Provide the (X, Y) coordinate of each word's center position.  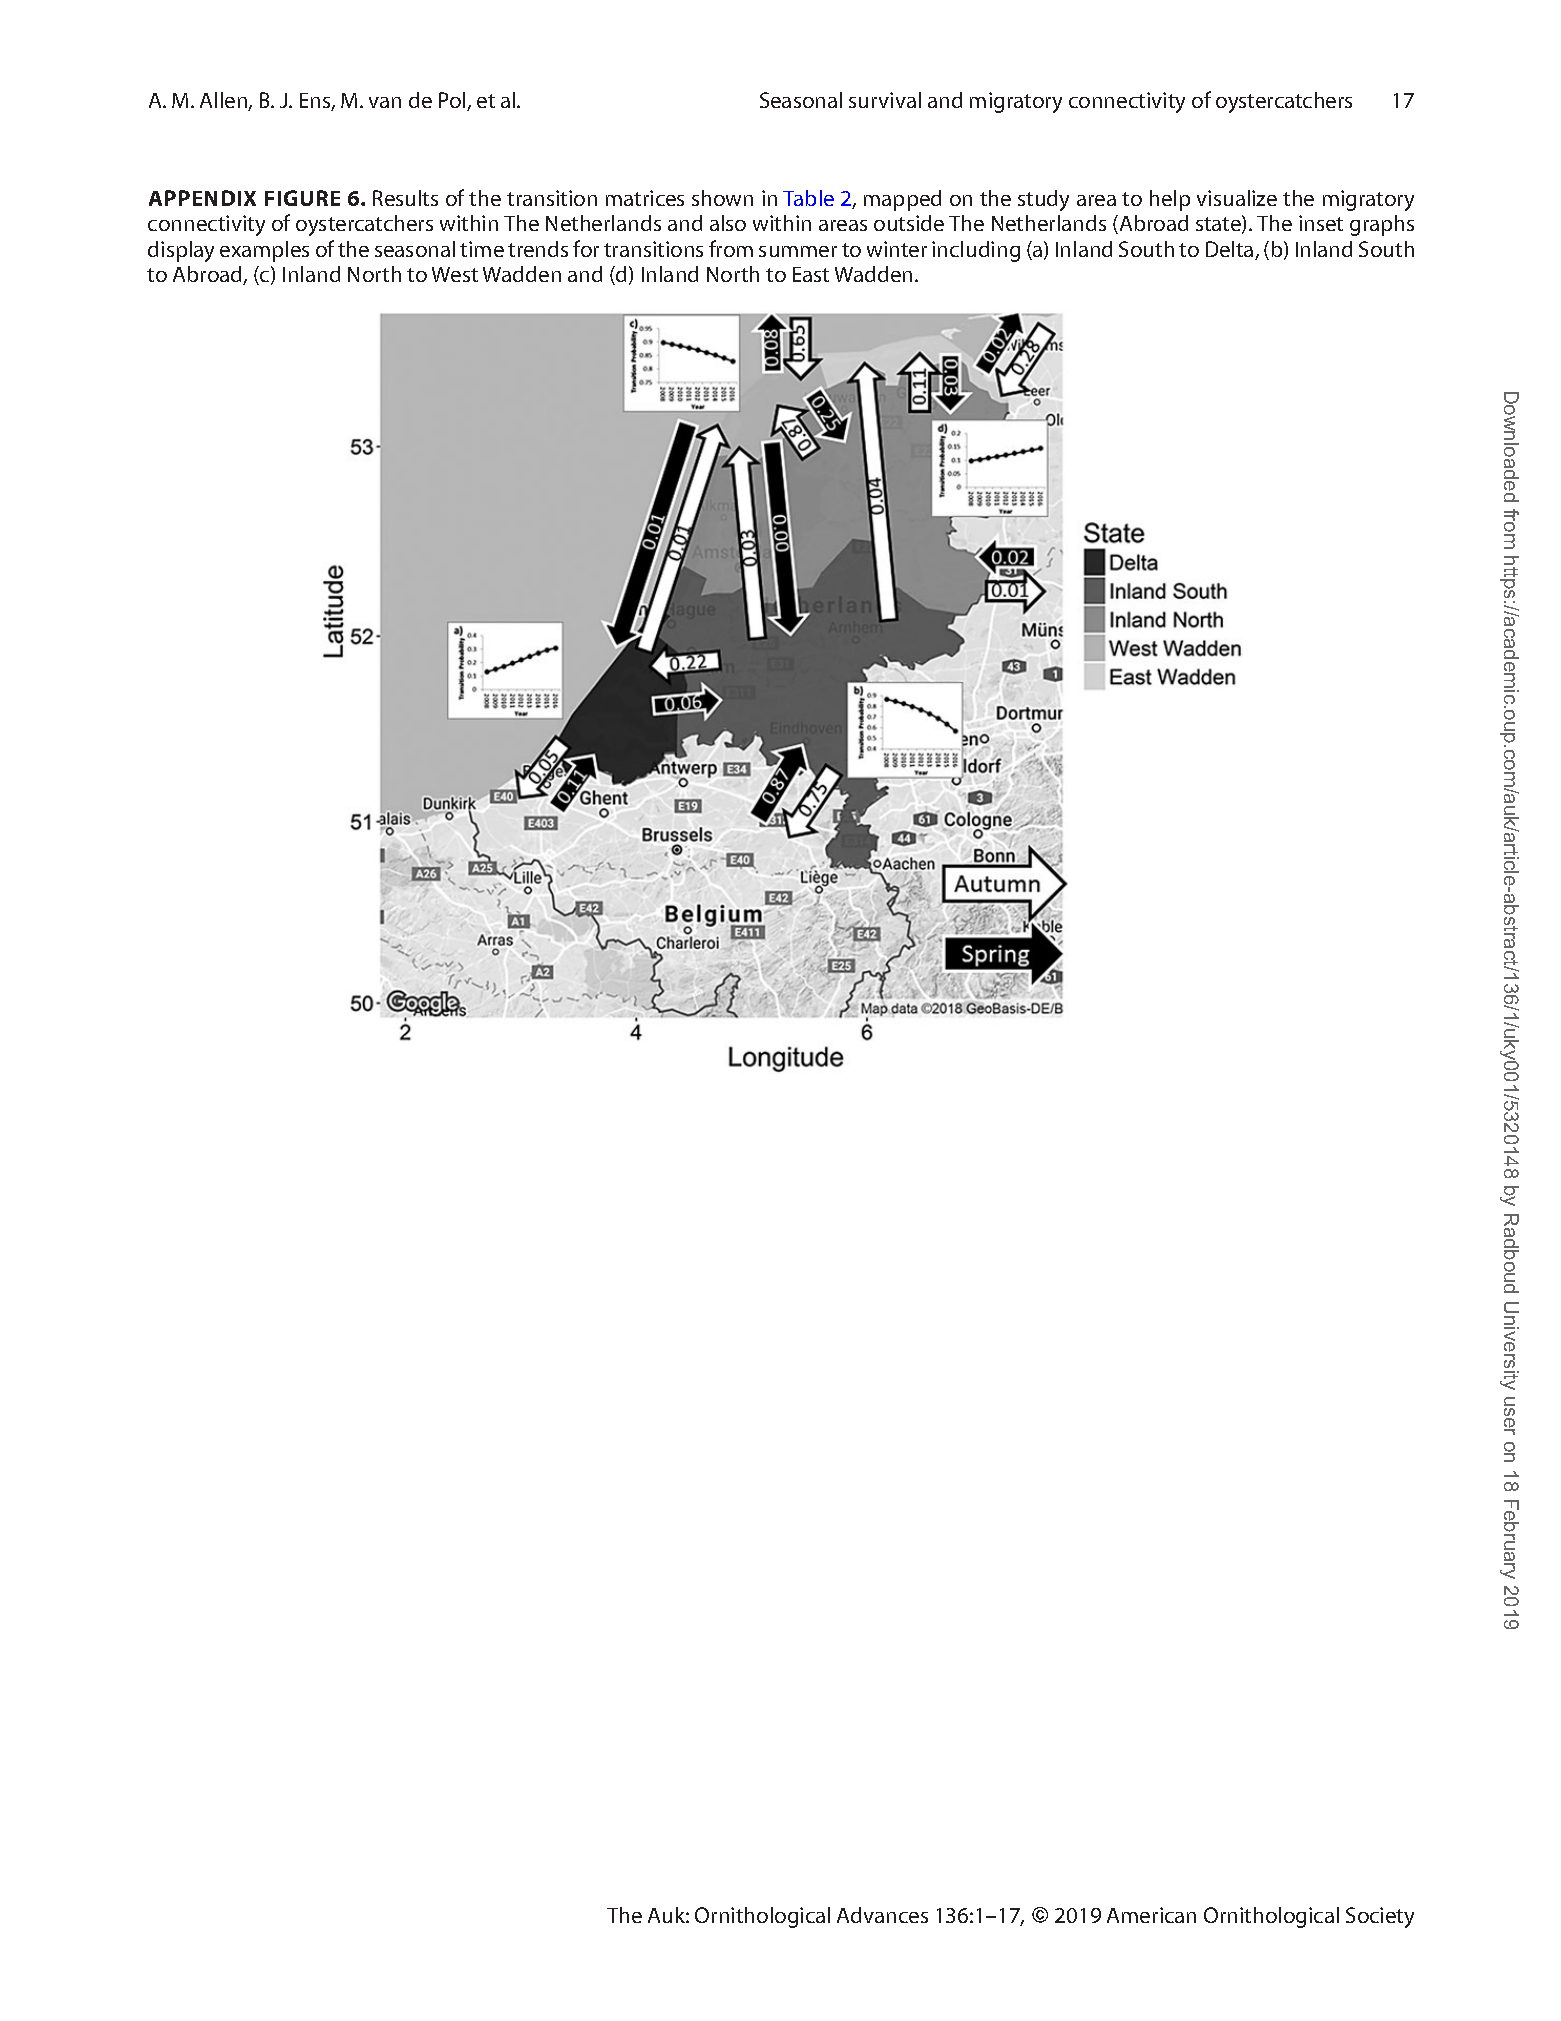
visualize (1237, 198)
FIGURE (302, 198)
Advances (882, 1915)
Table (808, 198)
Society (1380, 1917)
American (1151, 1915)
